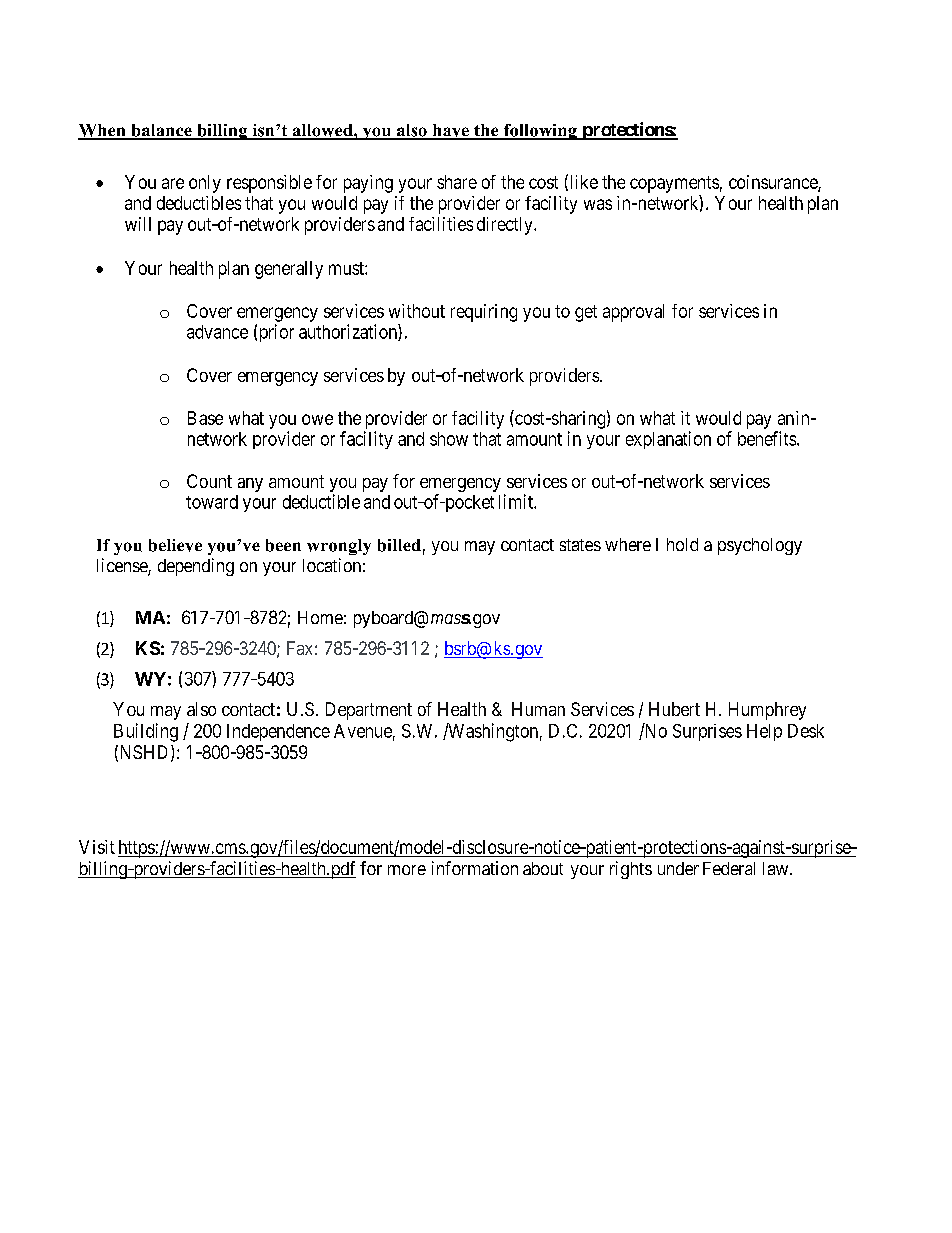 The image size is (952, 1233). Describe the element at coordinates (205, 418) in the screenshot. I see `Base` at that location.
